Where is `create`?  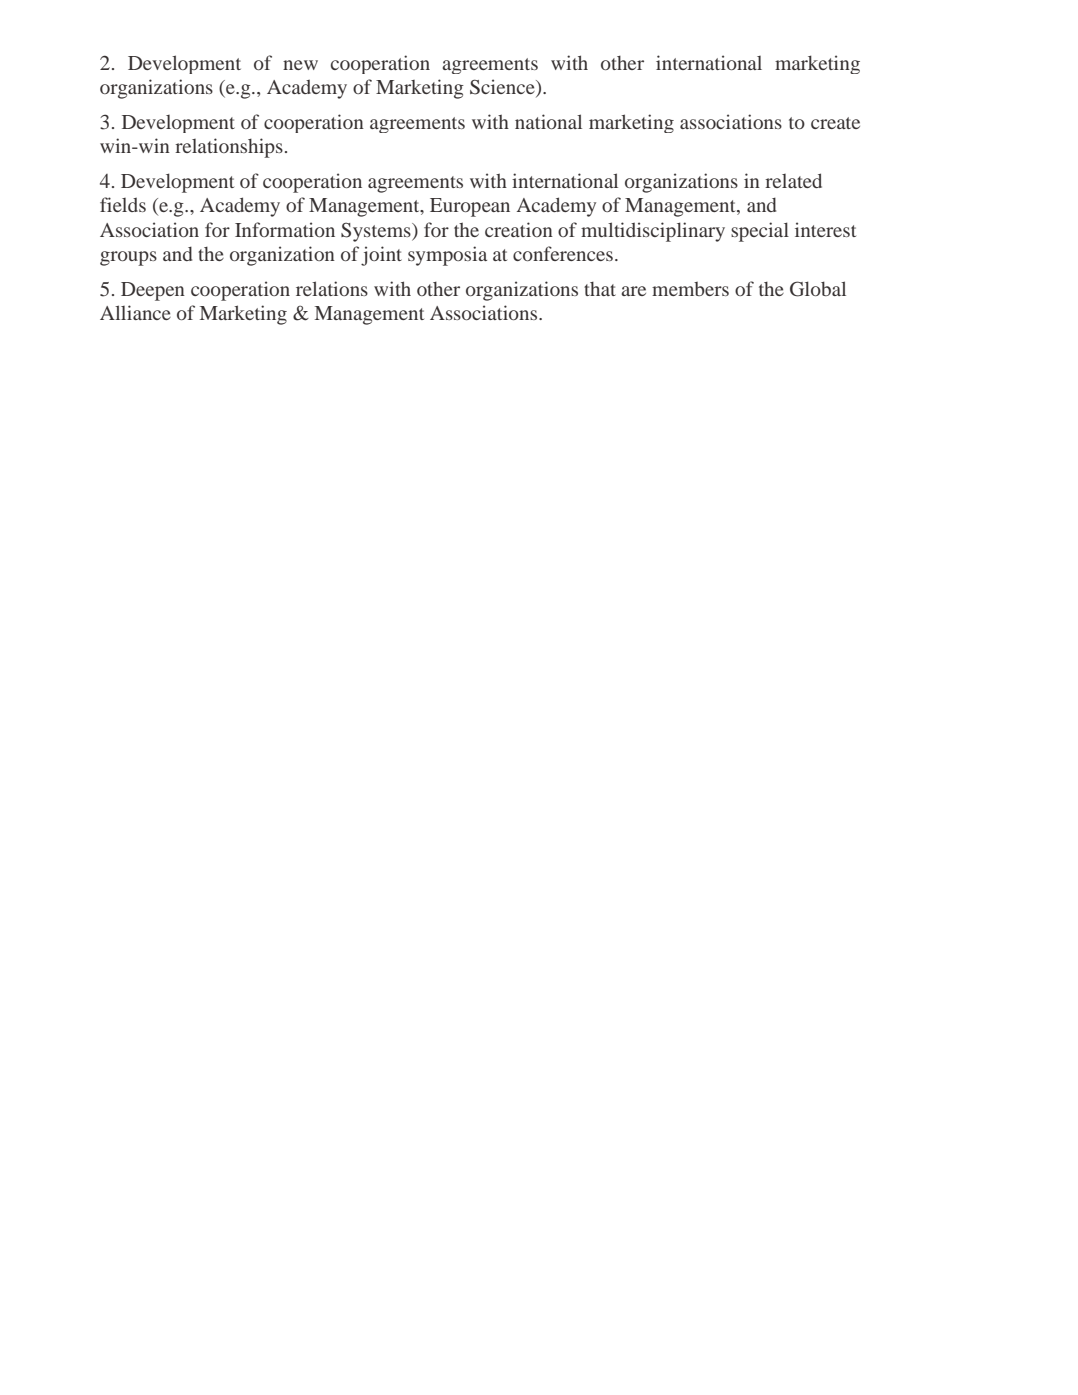 create is located at coordinates (835, 123).
